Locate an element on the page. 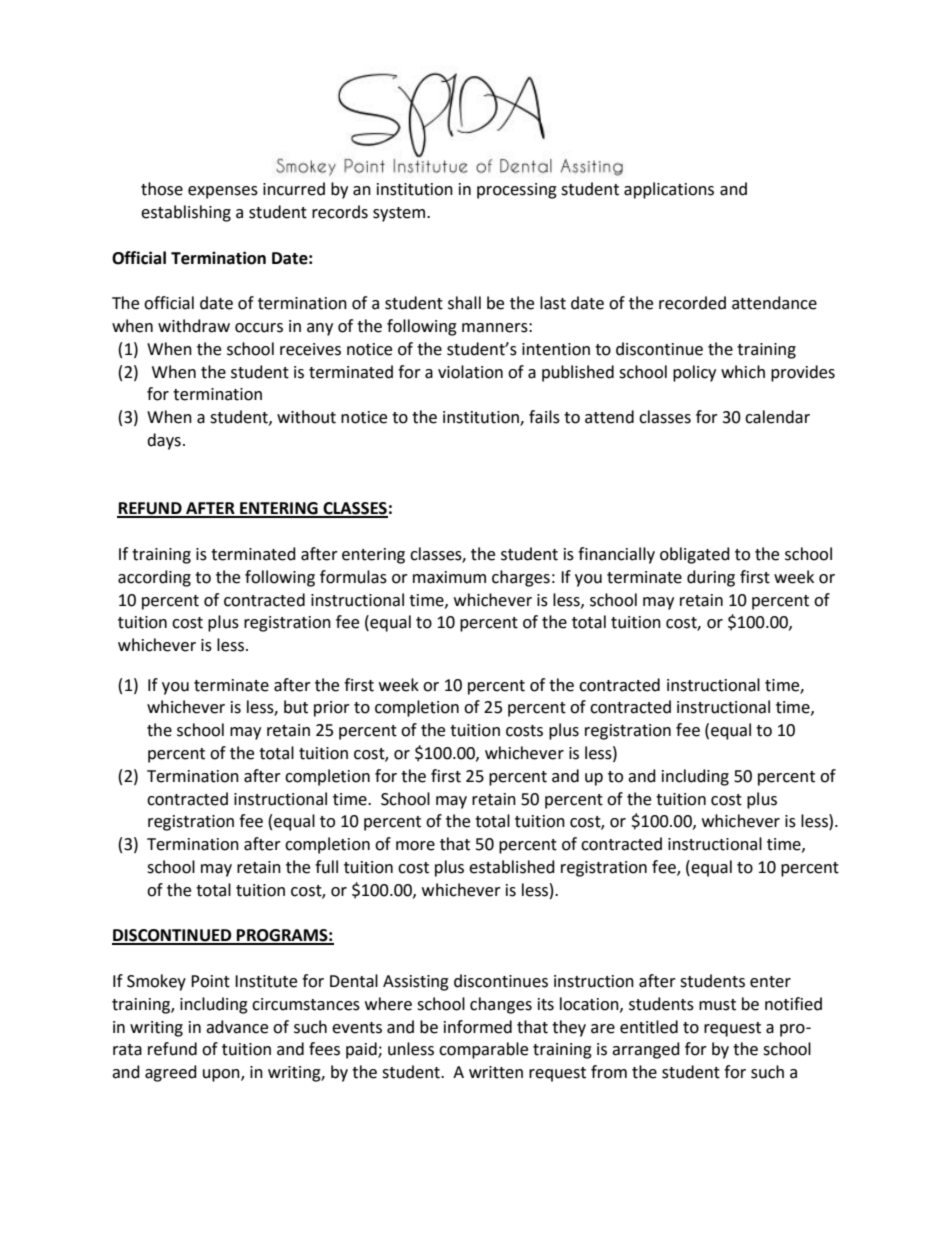 The width and height of the page is (952, 1233). comparable is located at coordinates (483, 1050).
